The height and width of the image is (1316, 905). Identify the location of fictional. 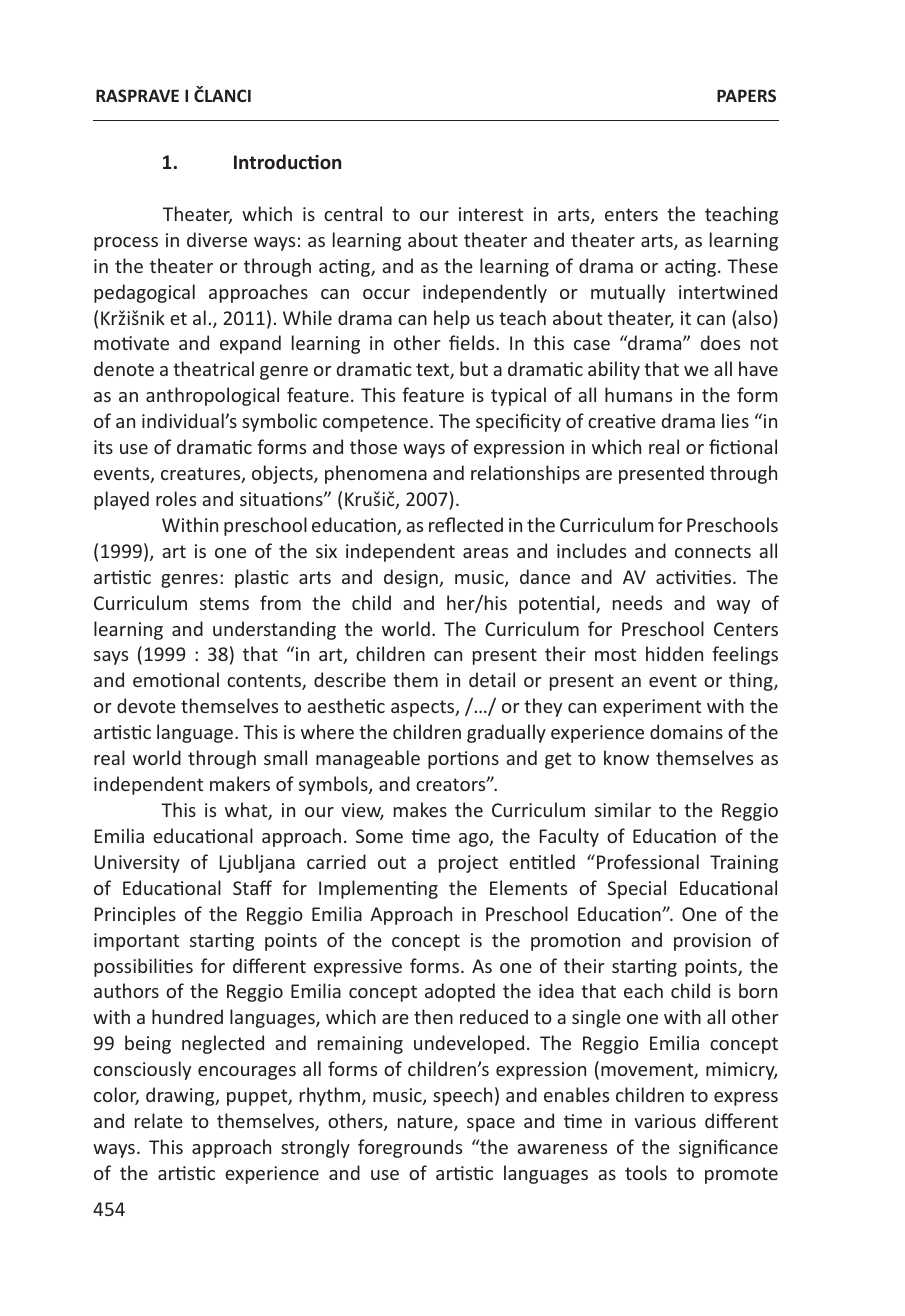
(743, 446).
